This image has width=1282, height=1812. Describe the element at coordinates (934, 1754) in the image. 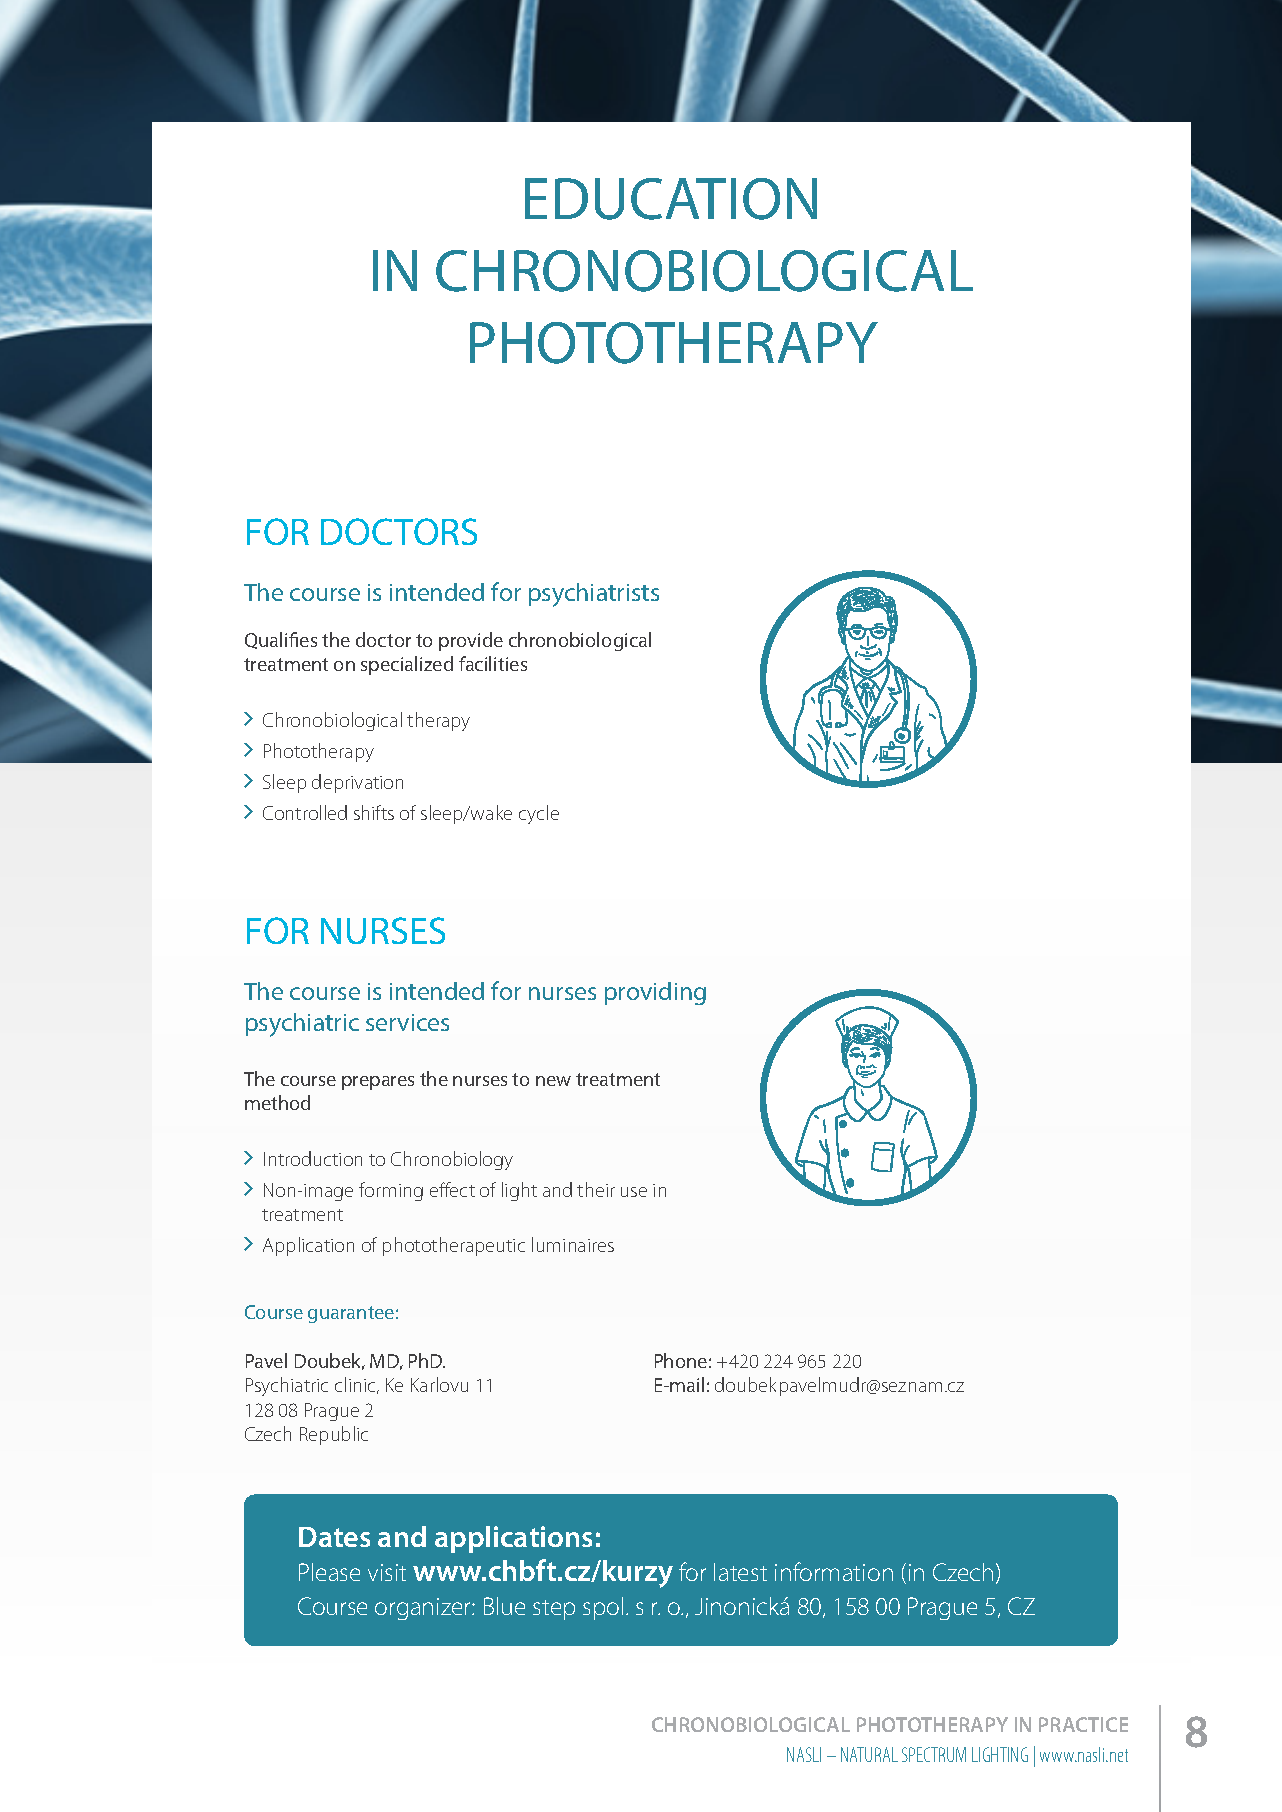

I see `SPECTRUM` at that location.
